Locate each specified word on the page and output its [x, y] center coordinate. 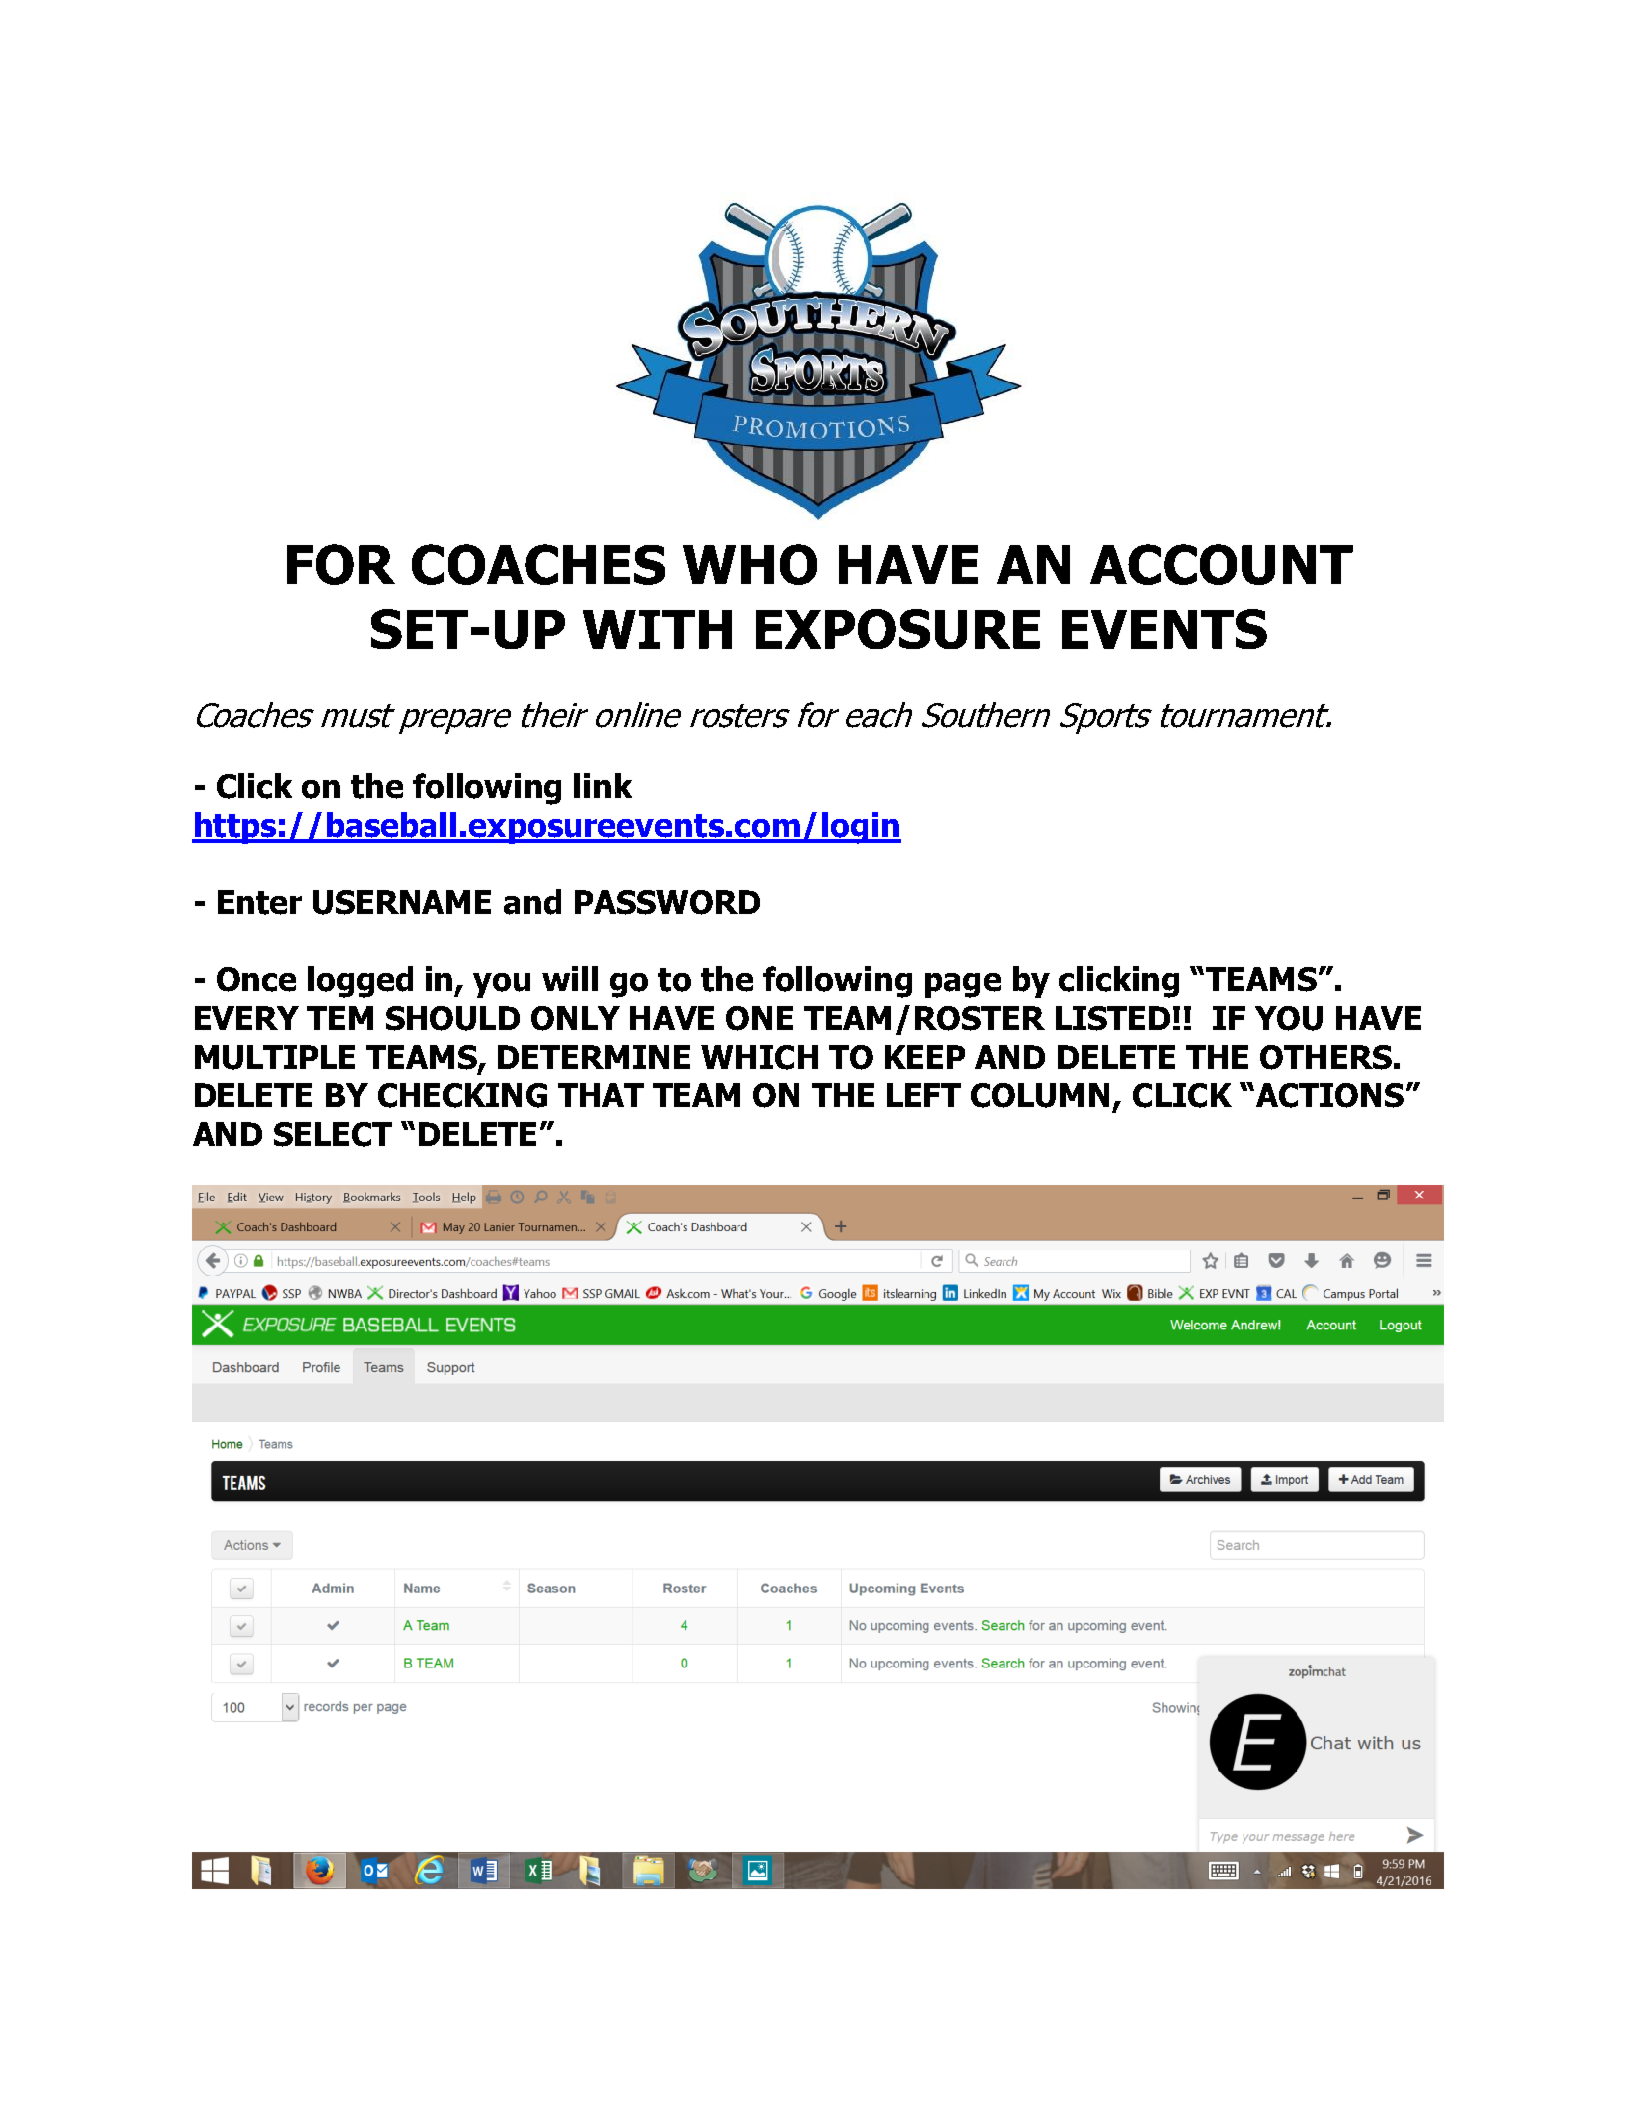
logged [360, 982]
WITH [657, 629]
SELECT [333, 1134]
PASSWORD [667, 902]
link [603, 785]
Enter [260, 902]
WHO [750, 564]
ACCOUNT [1221, 564]
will [570, 978]
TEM [340, 1018]
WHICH [759, 1057]
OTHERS [1326, 1057]
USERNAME [402, 902]
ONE [759, 1018]
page [963, 985]
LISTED [1113, 1018]
